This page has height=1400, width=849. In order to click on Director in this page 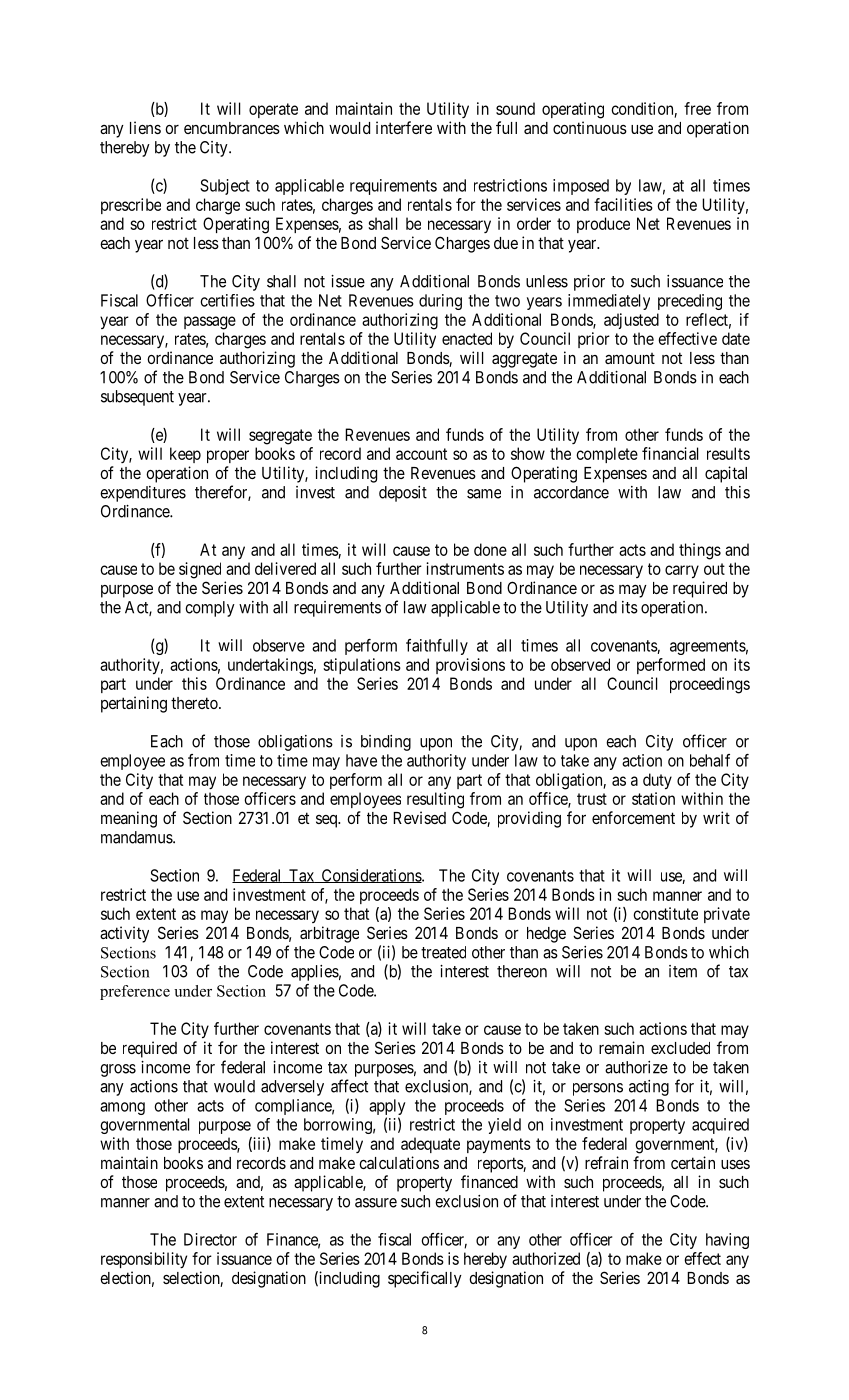, I will do `click(210, 1239)`.
